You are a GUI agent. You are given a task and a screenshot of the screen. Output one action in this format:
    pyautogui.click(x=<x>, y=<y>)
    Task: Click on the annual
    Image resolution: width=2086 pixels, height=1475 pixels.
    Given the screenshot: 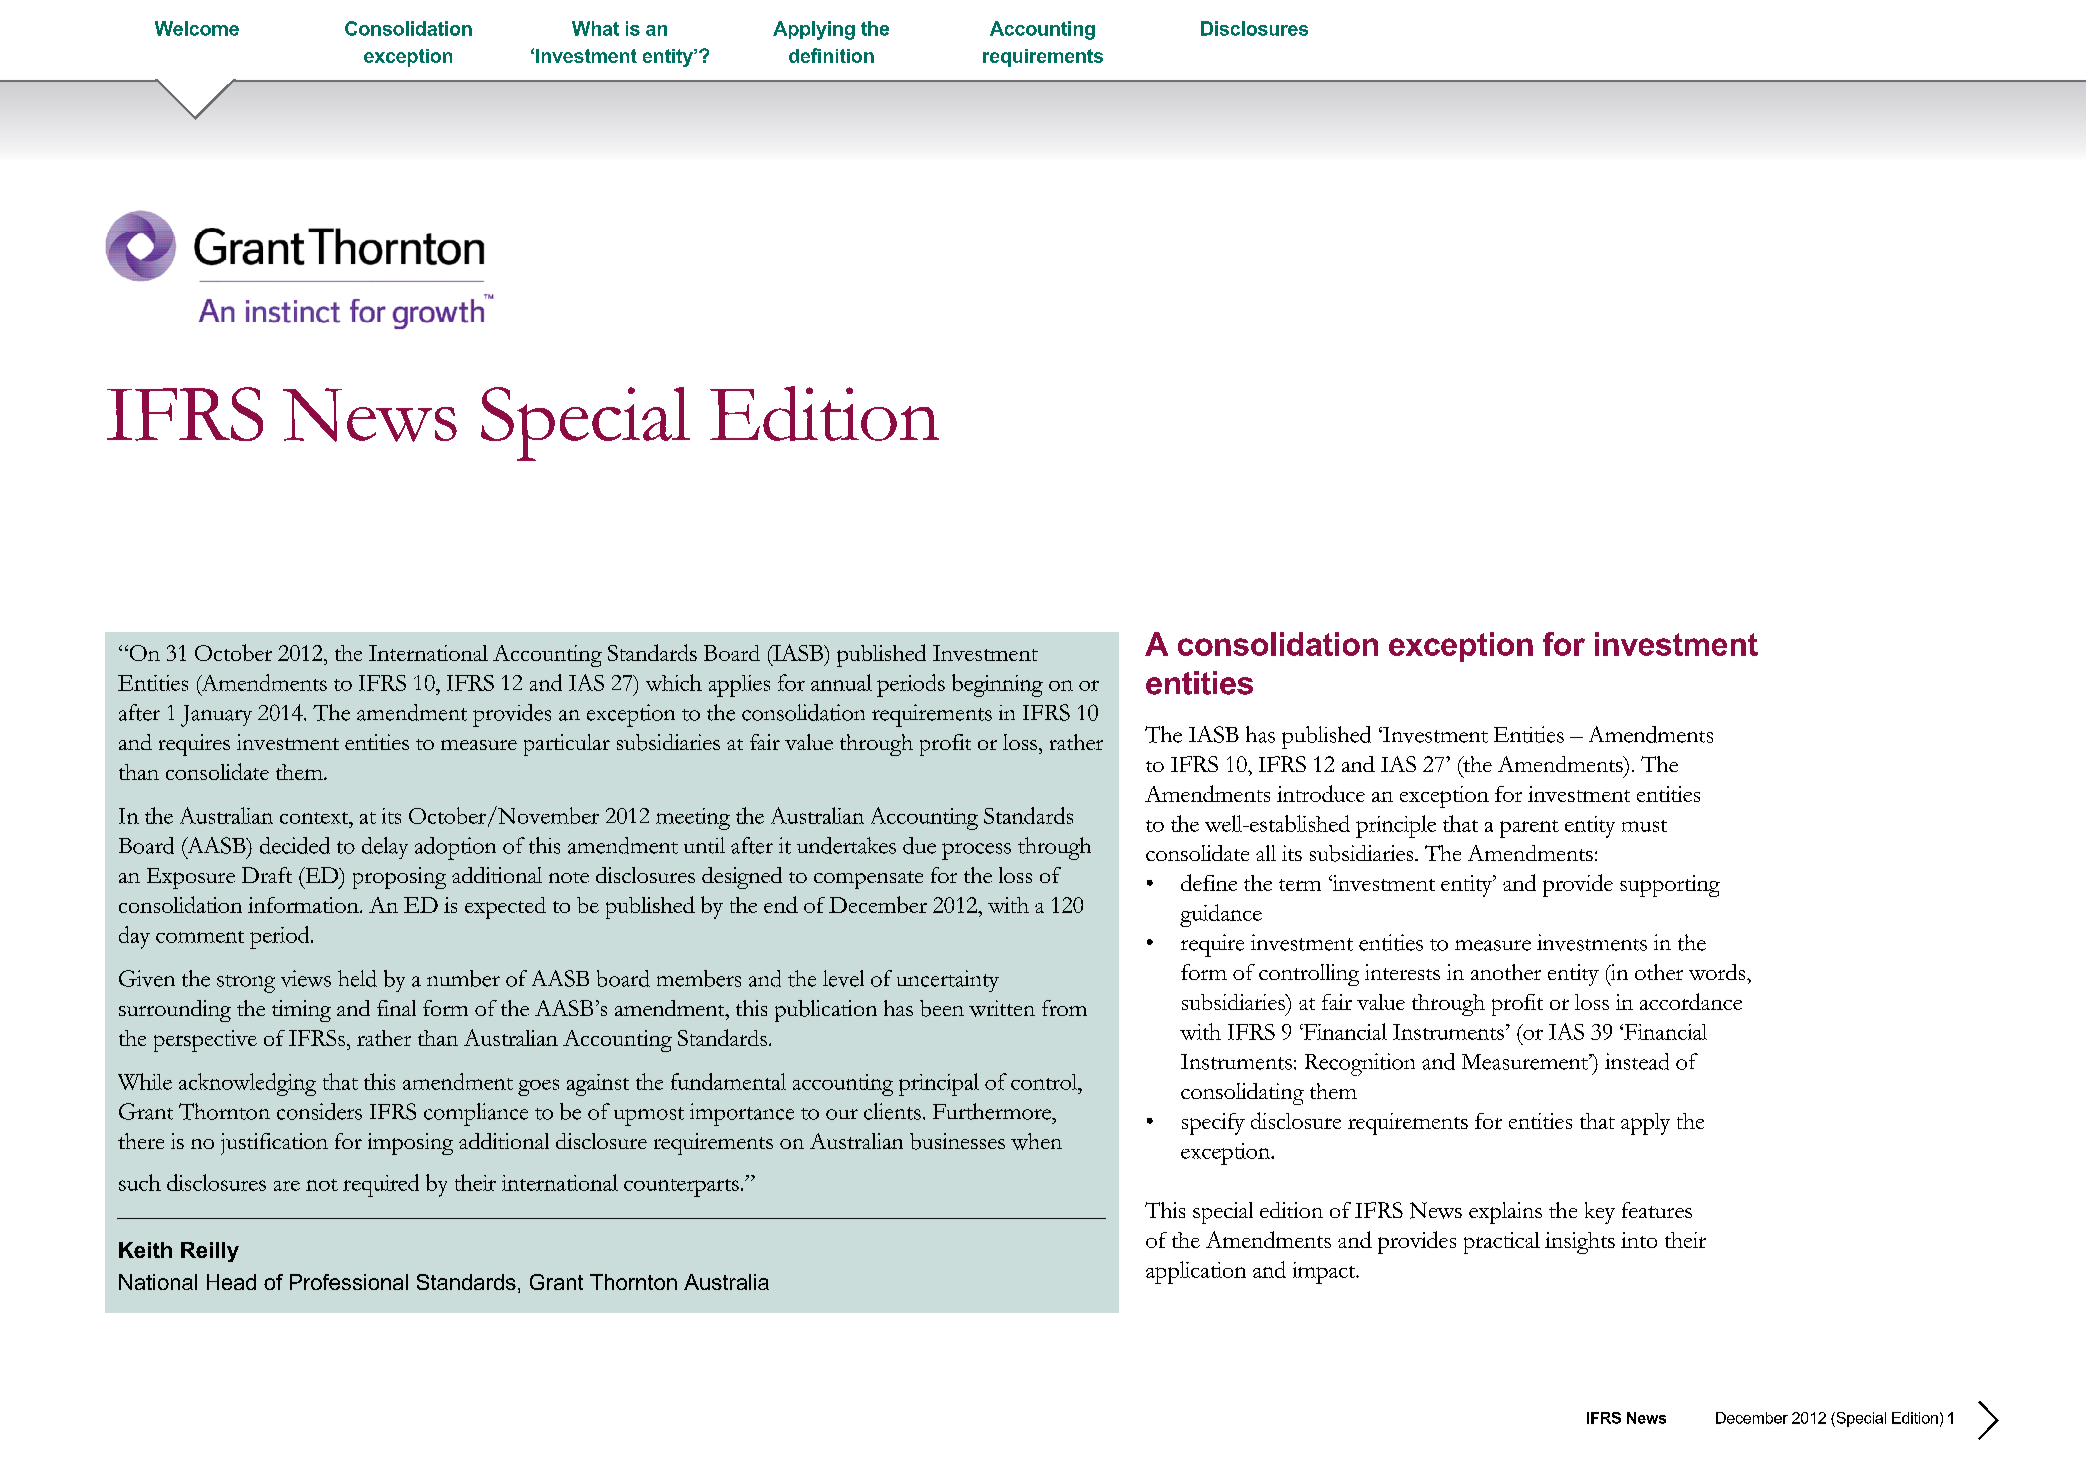 What is the action you would take?
    pyautogui.click(x=841, y=682)
